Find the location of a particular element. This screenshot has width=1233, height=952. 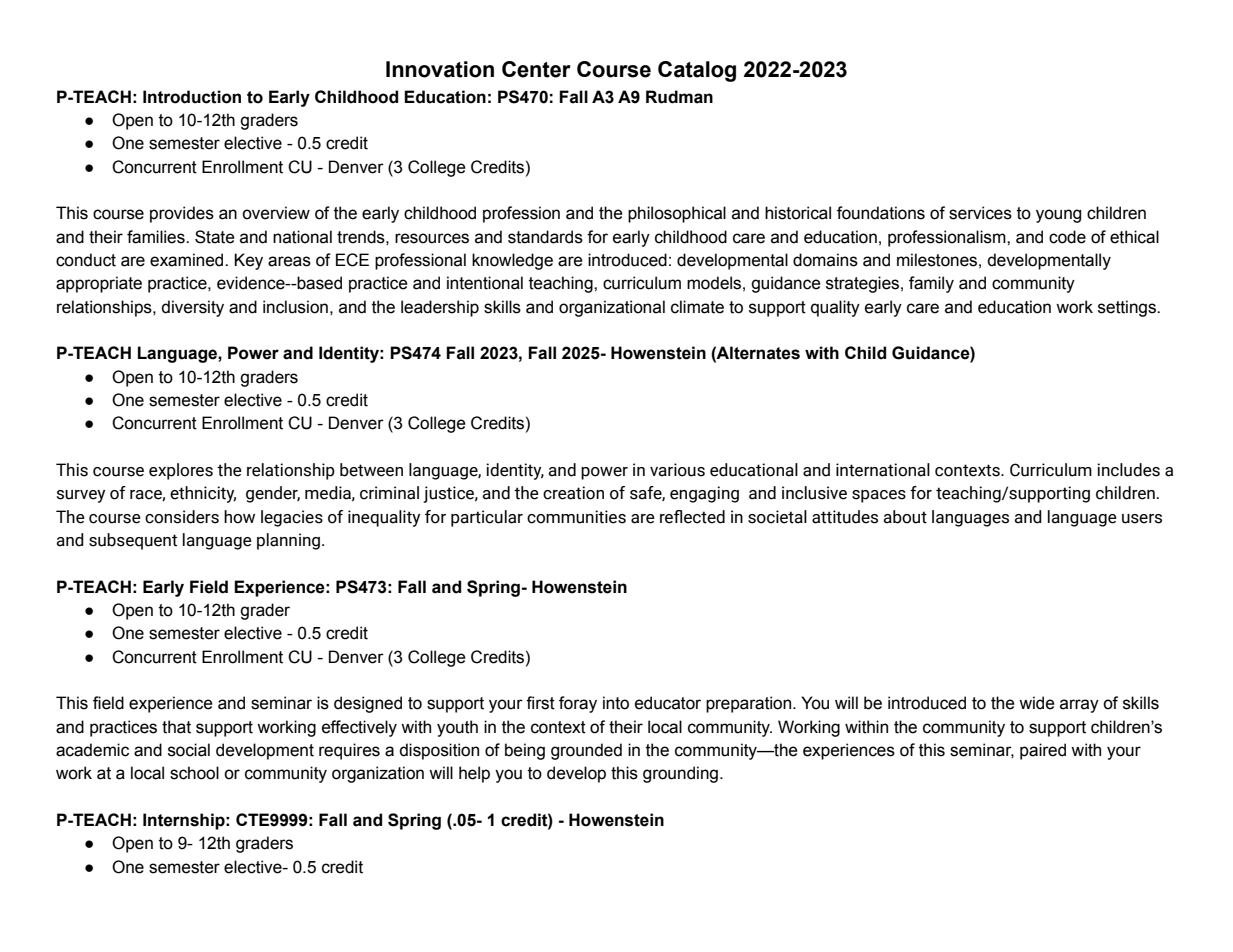

explores is located at coordinates (181, 471).
